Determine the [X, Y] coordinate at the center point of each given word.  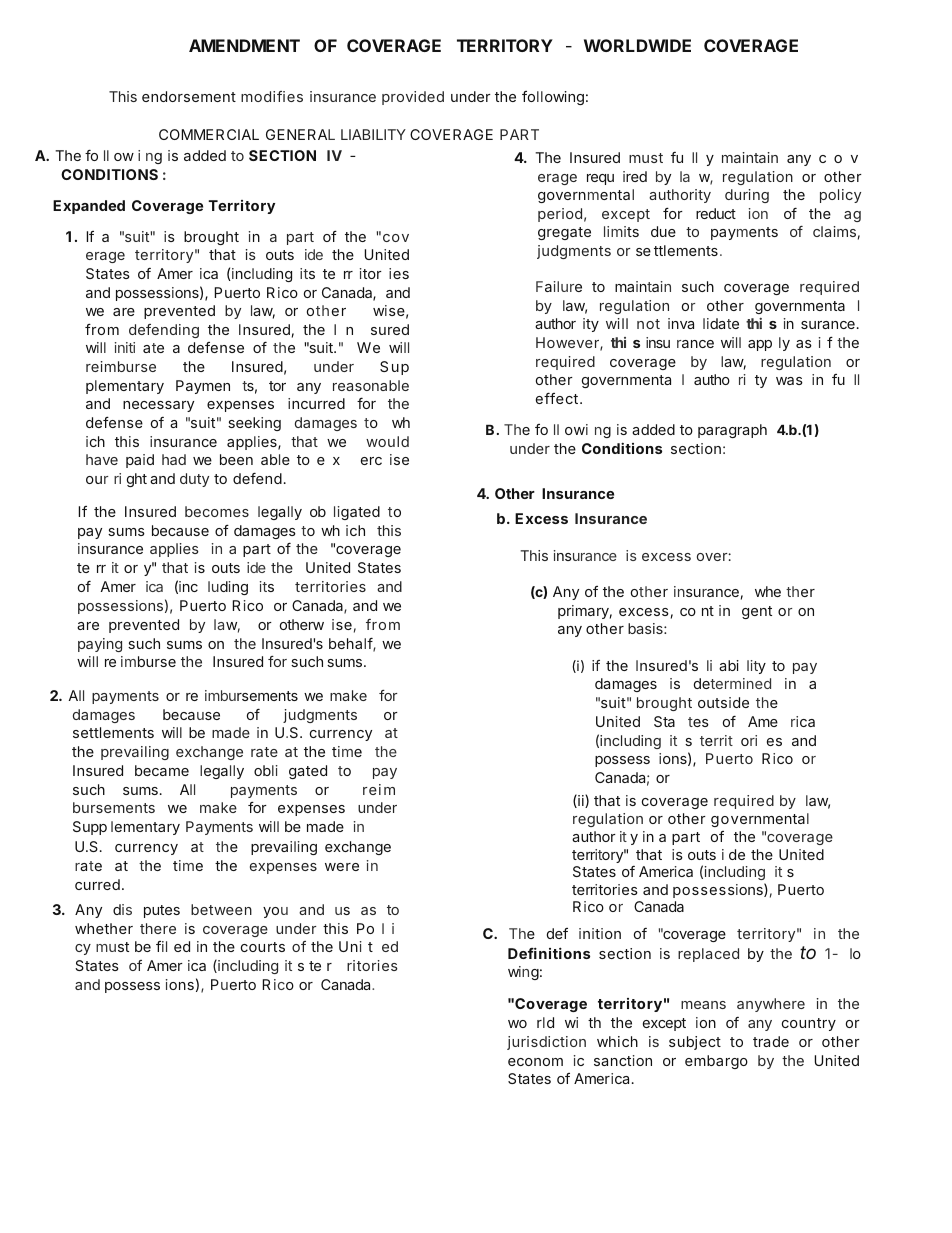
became [162, 770]
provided [413, 98]
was [789, 381]
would [387, 441]
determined [732, 683]
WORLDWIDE [637, 45]
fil [161, 946]
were [342, 867]
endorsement [189, 96]
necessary [158, 406]
